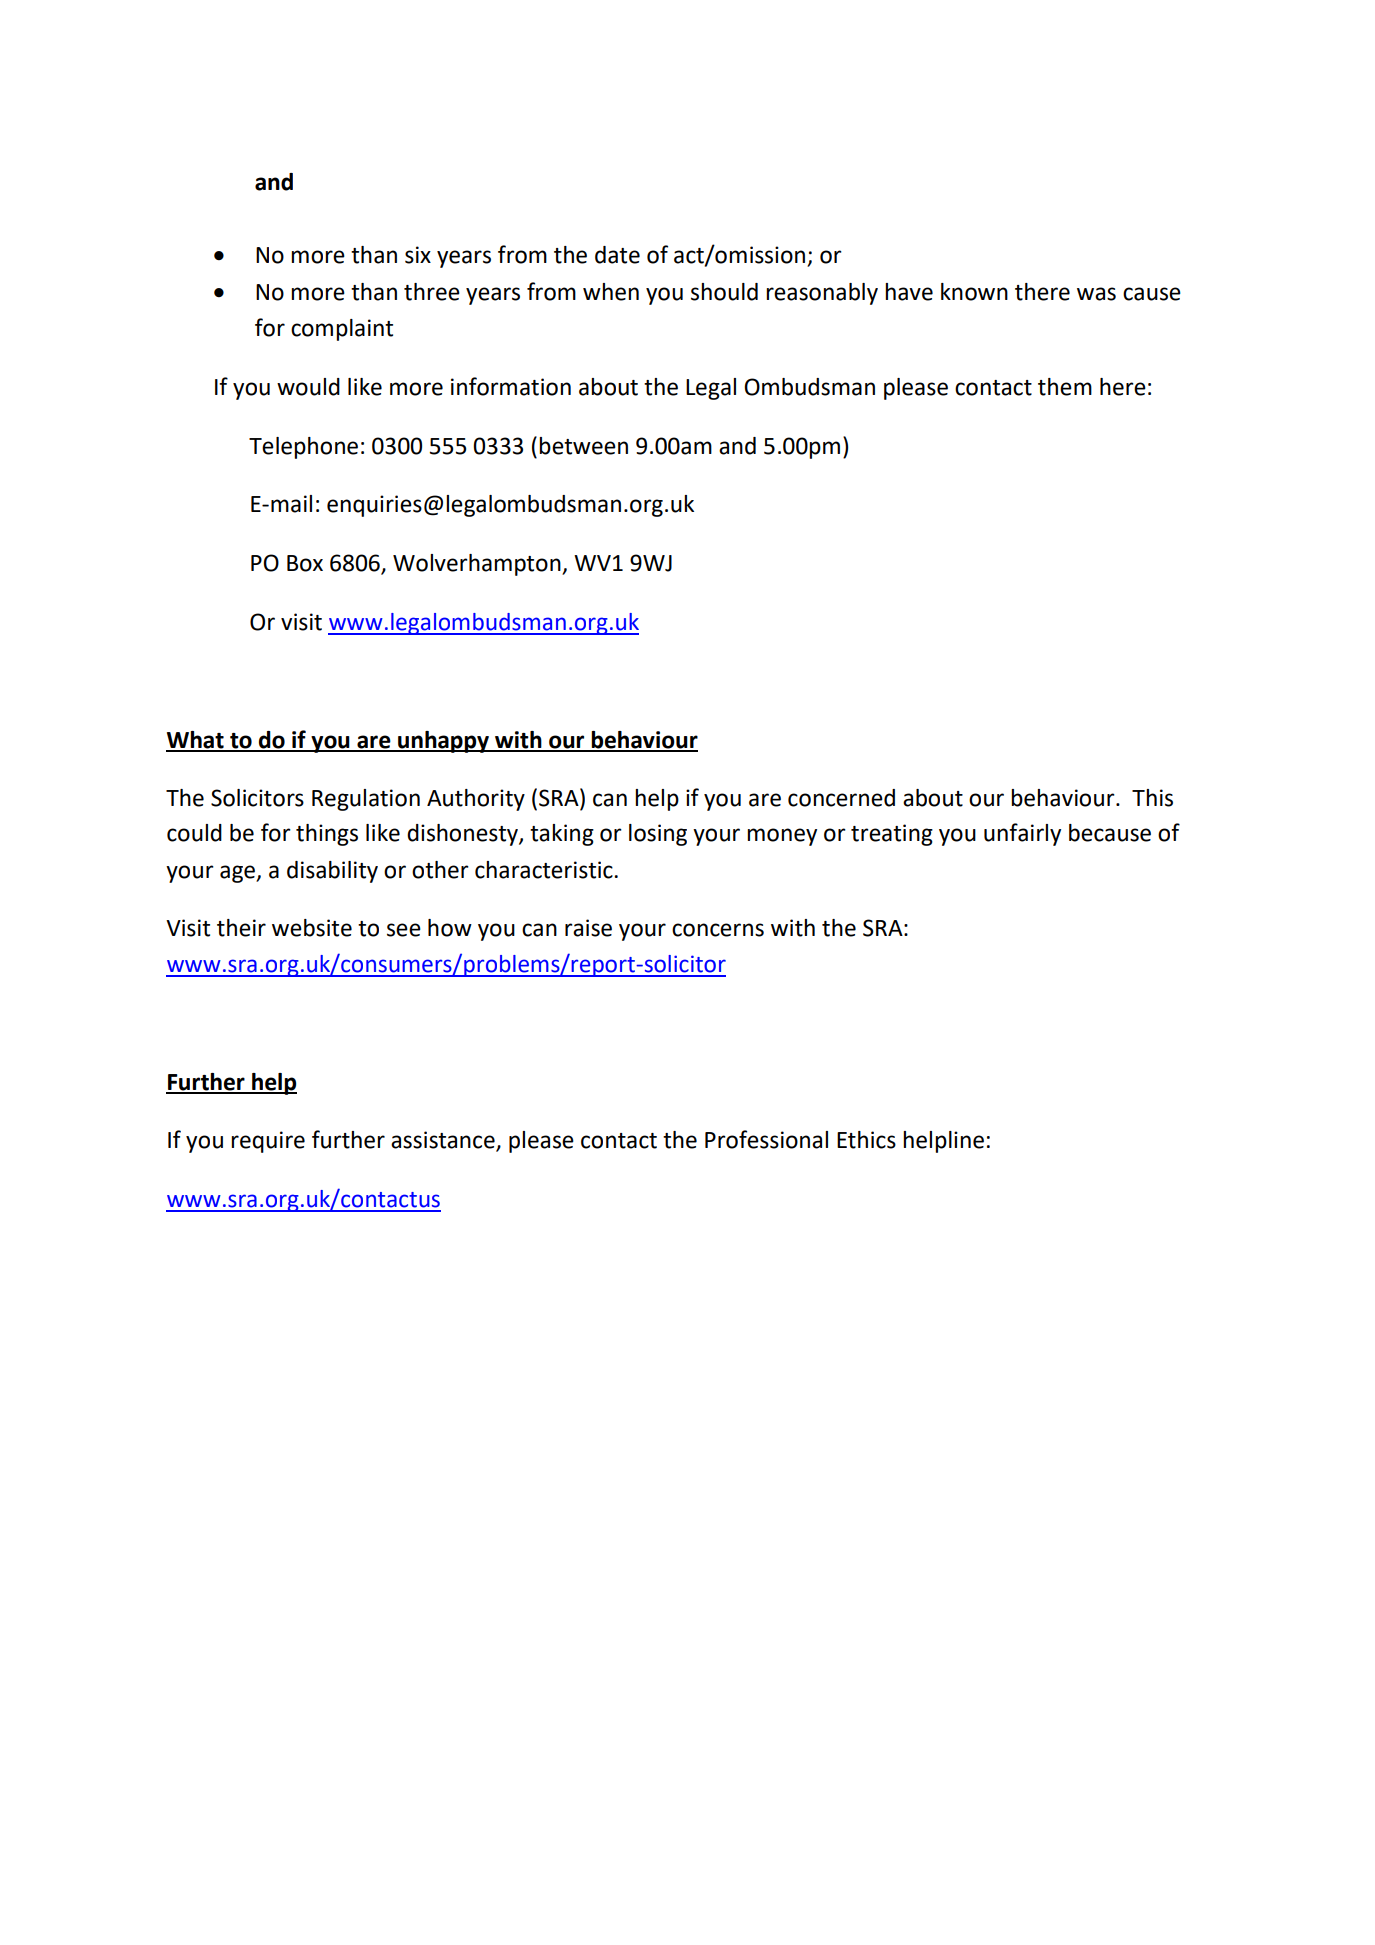 The image size is (1375, 1945). What do you see at coordinates (478, 565) in the screenshot?
I see `Wolverhampton` at bounding box center [478, 565].
